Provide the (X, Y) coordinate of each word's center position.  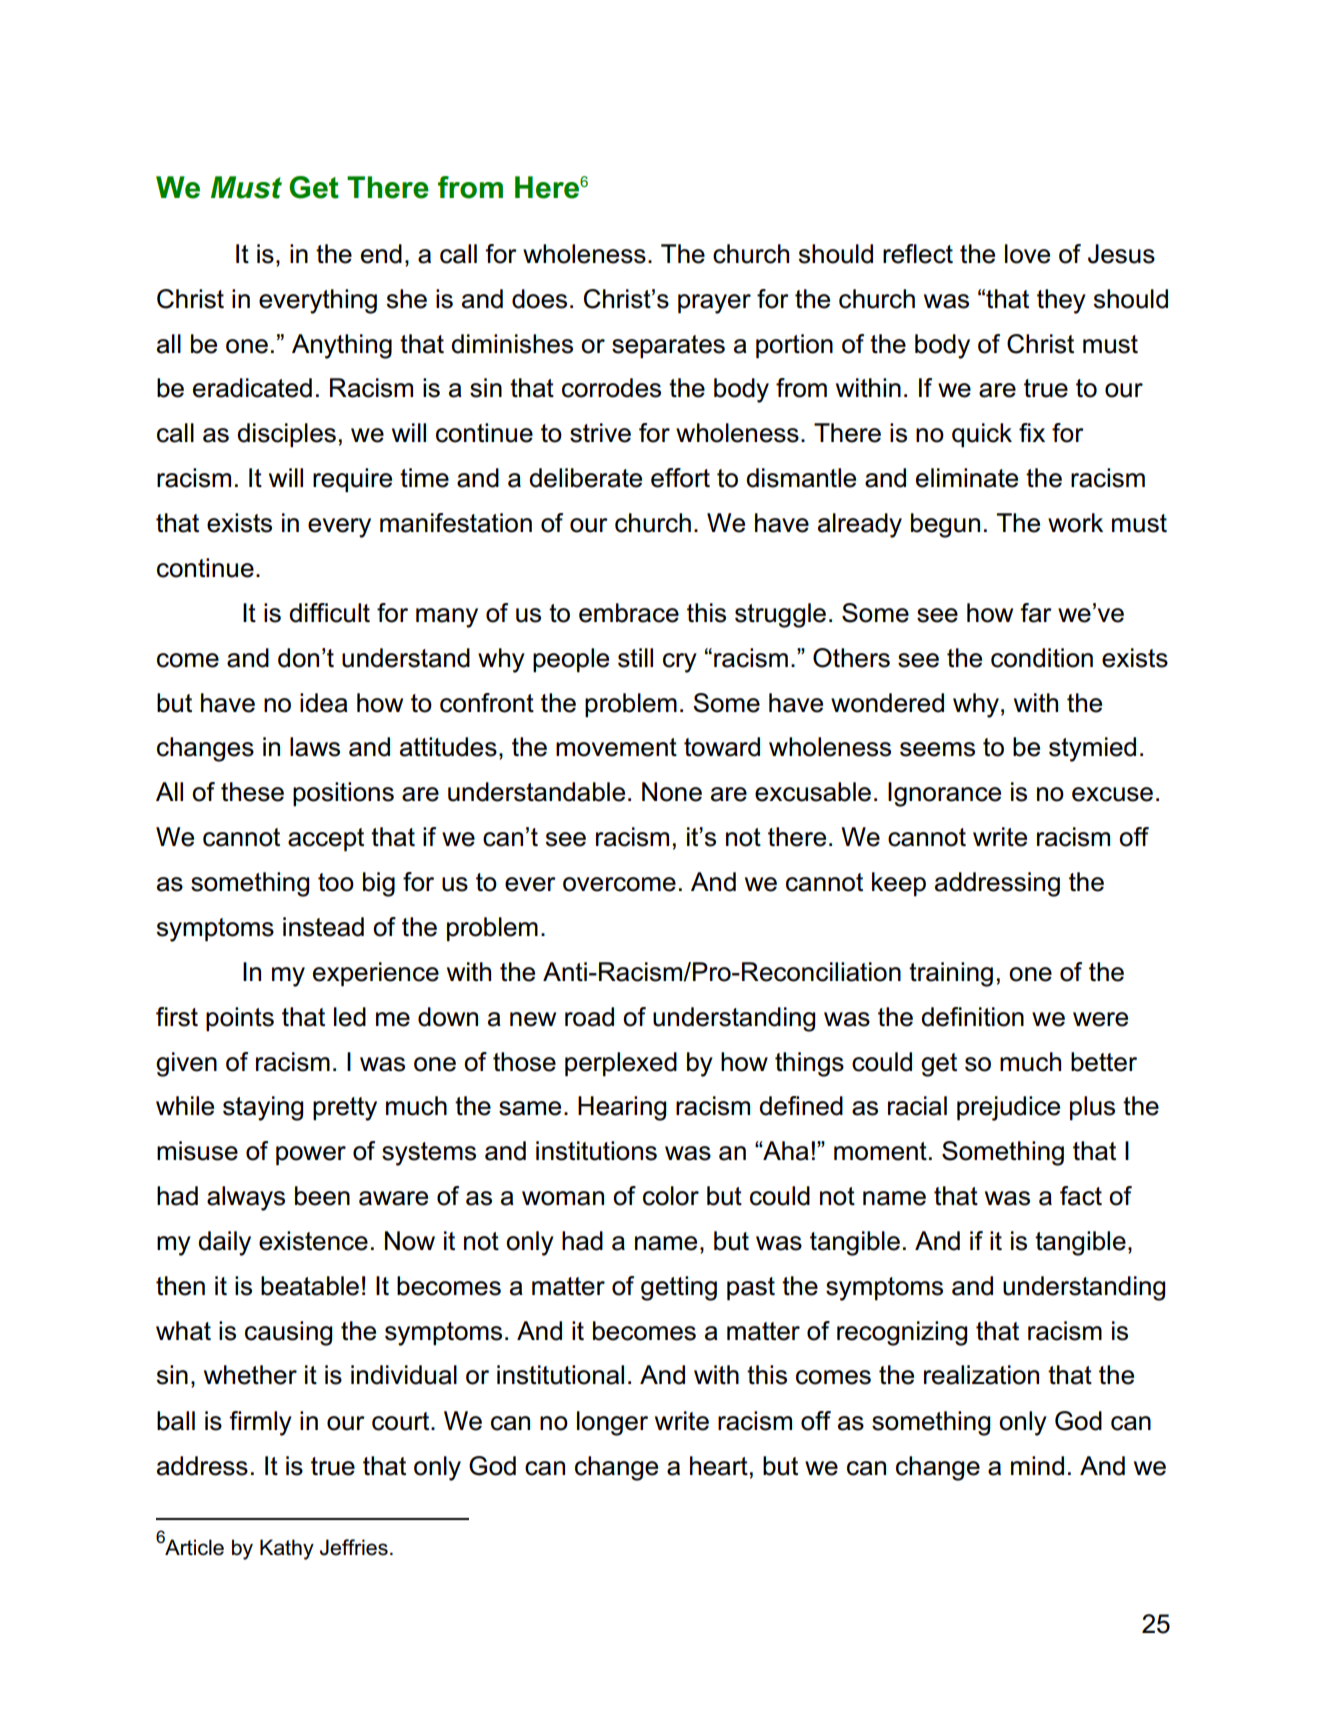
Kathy (287, 1549)
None (672, 792)
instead (323, 927)
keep (899, 884)
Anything (342, 346)
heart (719, 1466)
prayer (714, 304)
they (1061, 301)
